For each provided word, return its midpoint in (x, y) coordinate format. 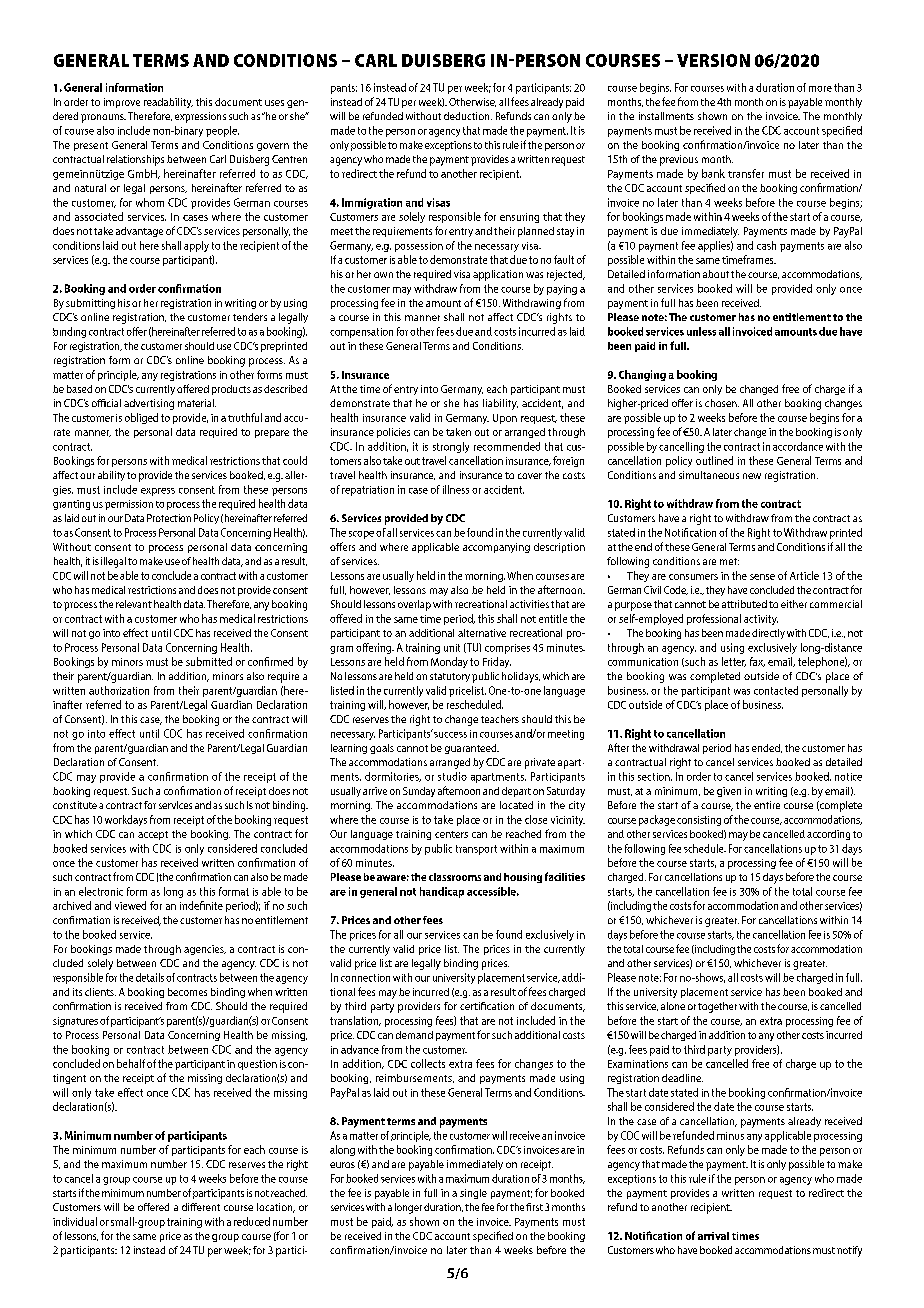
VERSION (713, 60)
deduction (468, 116)
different (201, 1207)
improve (122, 103)
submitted (209, 661)
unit (452, 648)
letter (734, 662)
